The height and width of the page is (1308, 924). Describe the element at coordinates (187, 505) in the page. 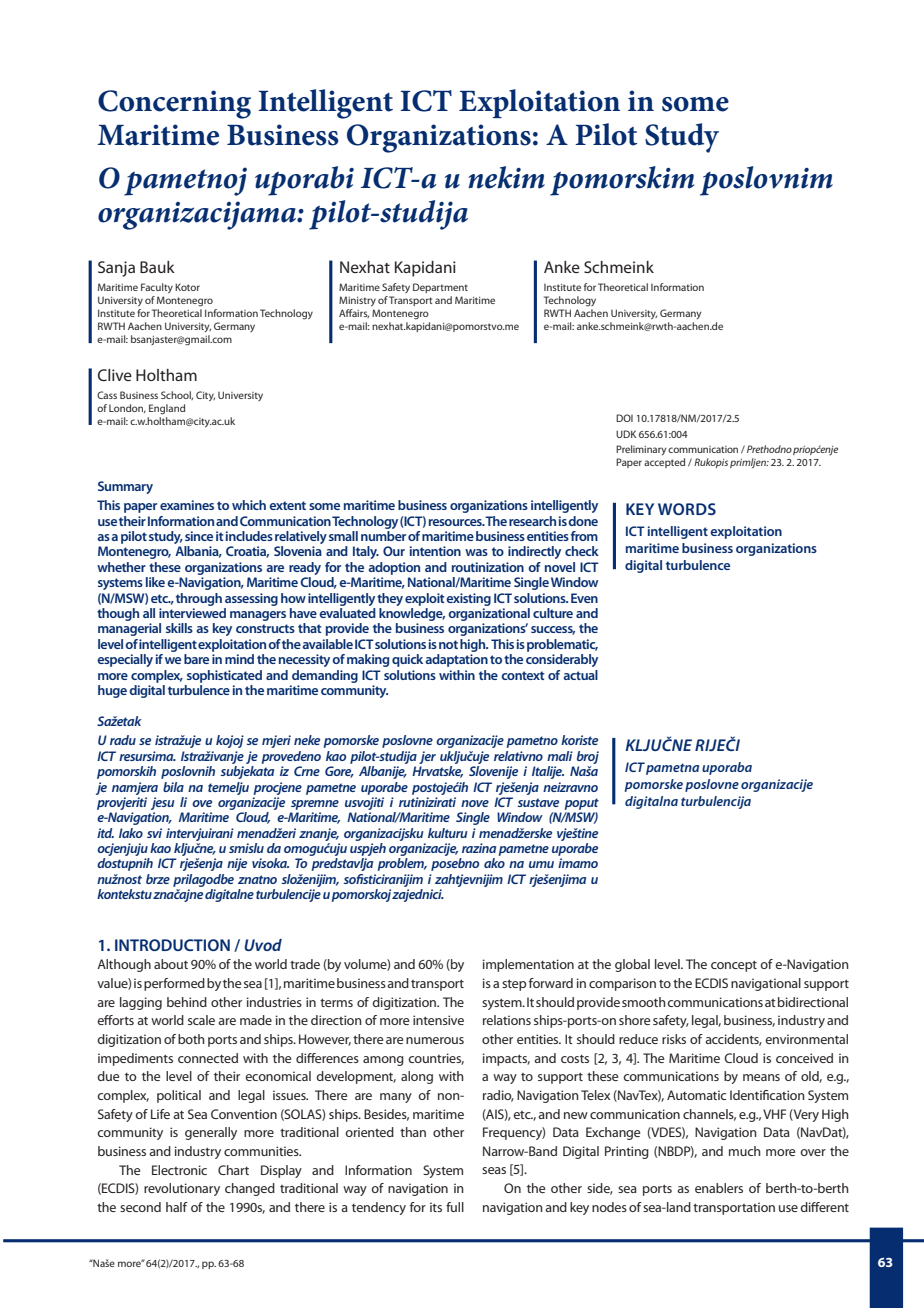

I see `examines` at that location.
